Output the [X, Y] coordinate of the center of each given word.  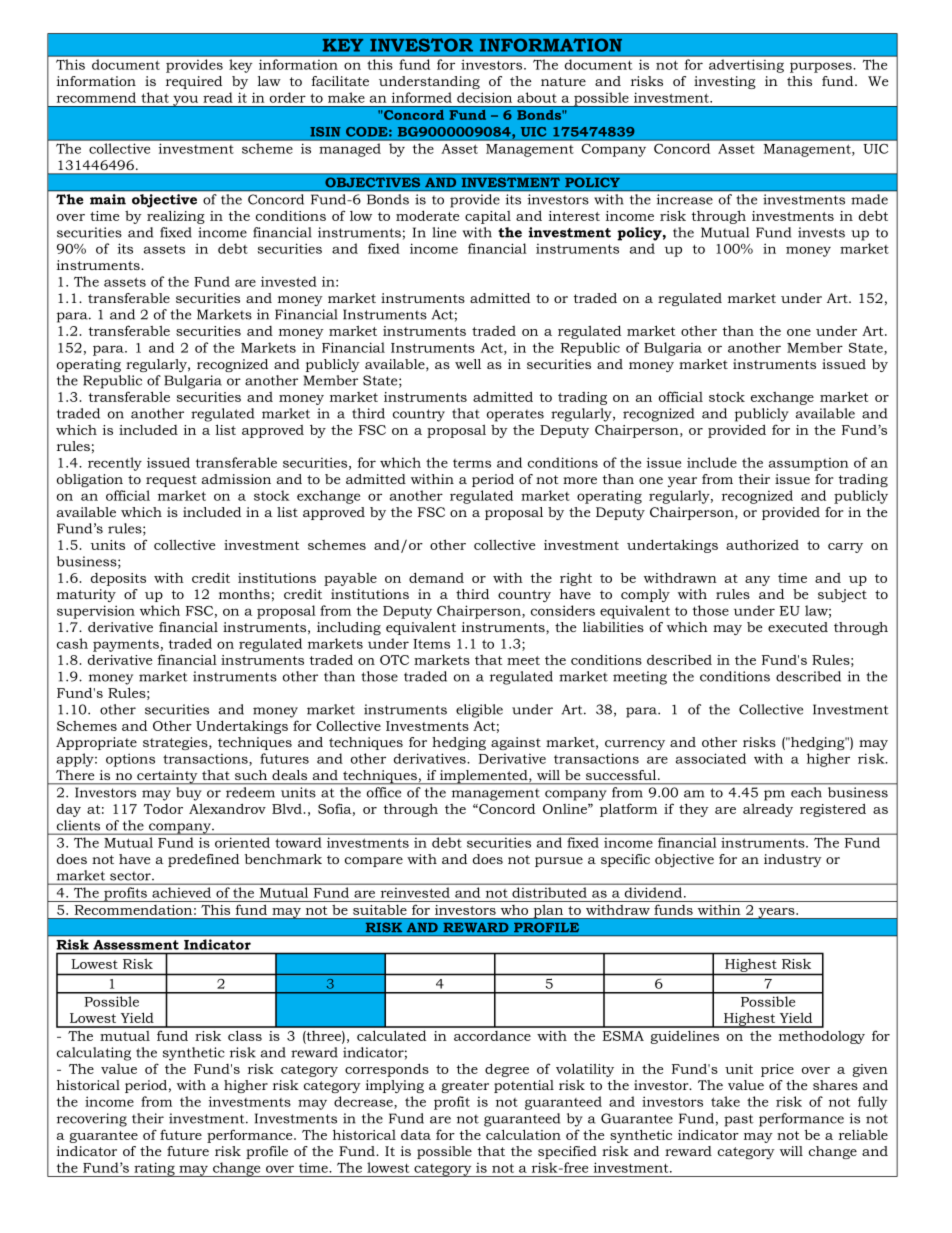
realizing [176, 217]
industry [793, 860]
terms [472, 463]
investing [725, 82]
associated [711, 758]
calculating [94, 1054]
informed [422, 97]
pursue [559, 862]
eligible [479, 711]
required [194, 82]
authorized [762, 544]
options [130, 760]
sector [131, 876]
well [468, 364]
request [171, 481]
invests [821, 232]
